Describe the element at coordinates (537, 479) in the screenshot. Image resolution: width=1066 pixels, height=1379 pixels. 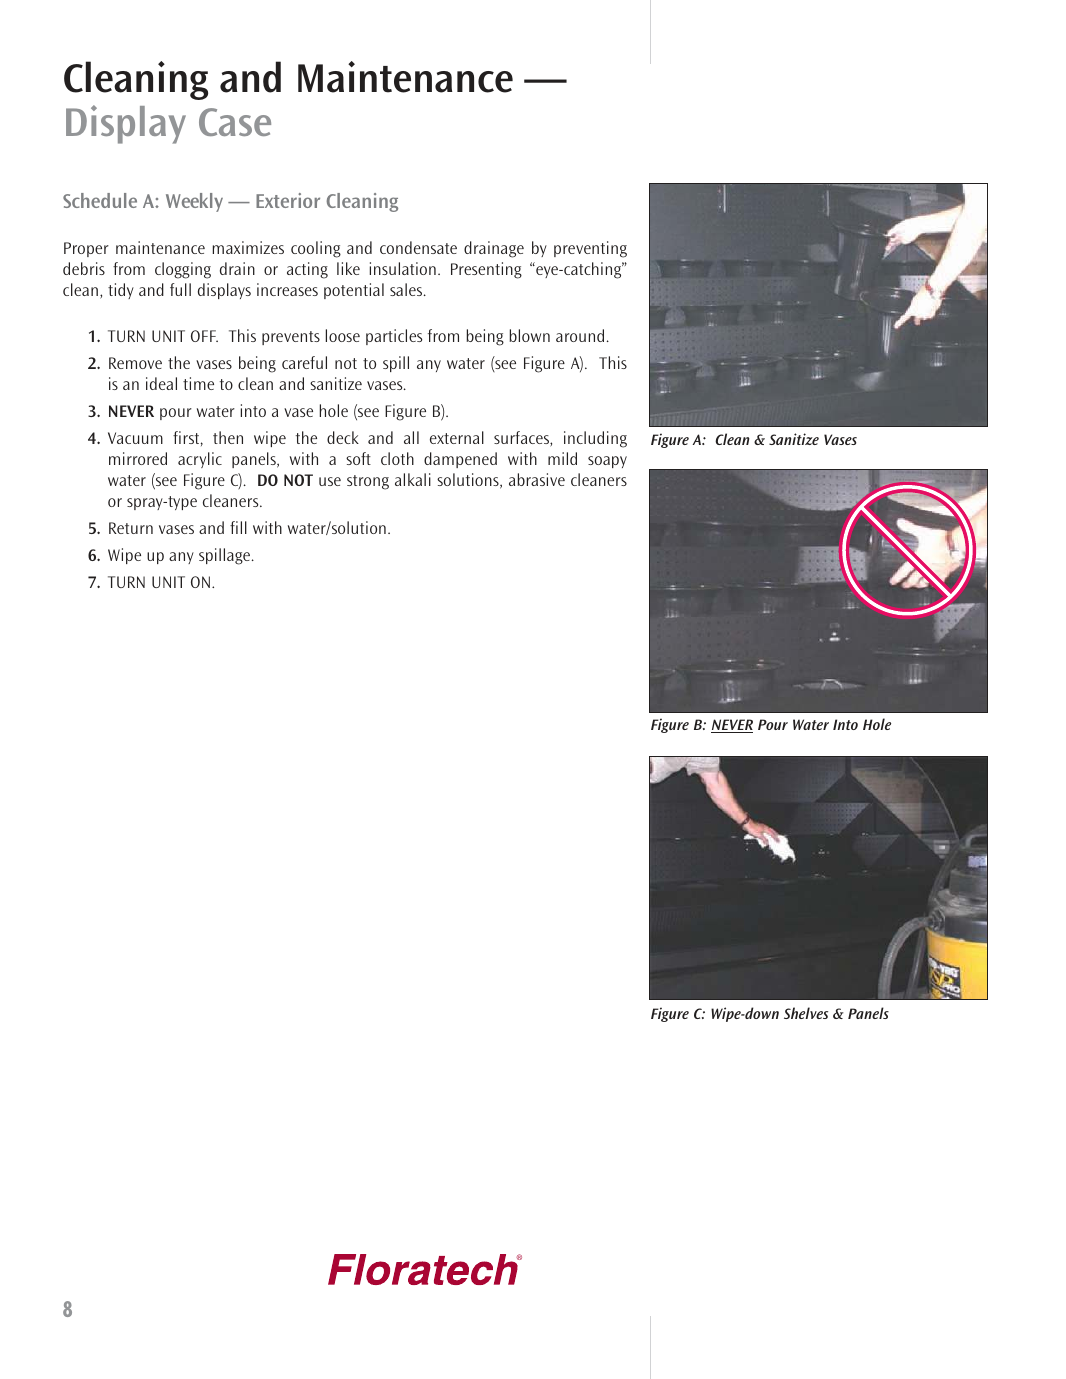
I see `abrasive` at that location.
